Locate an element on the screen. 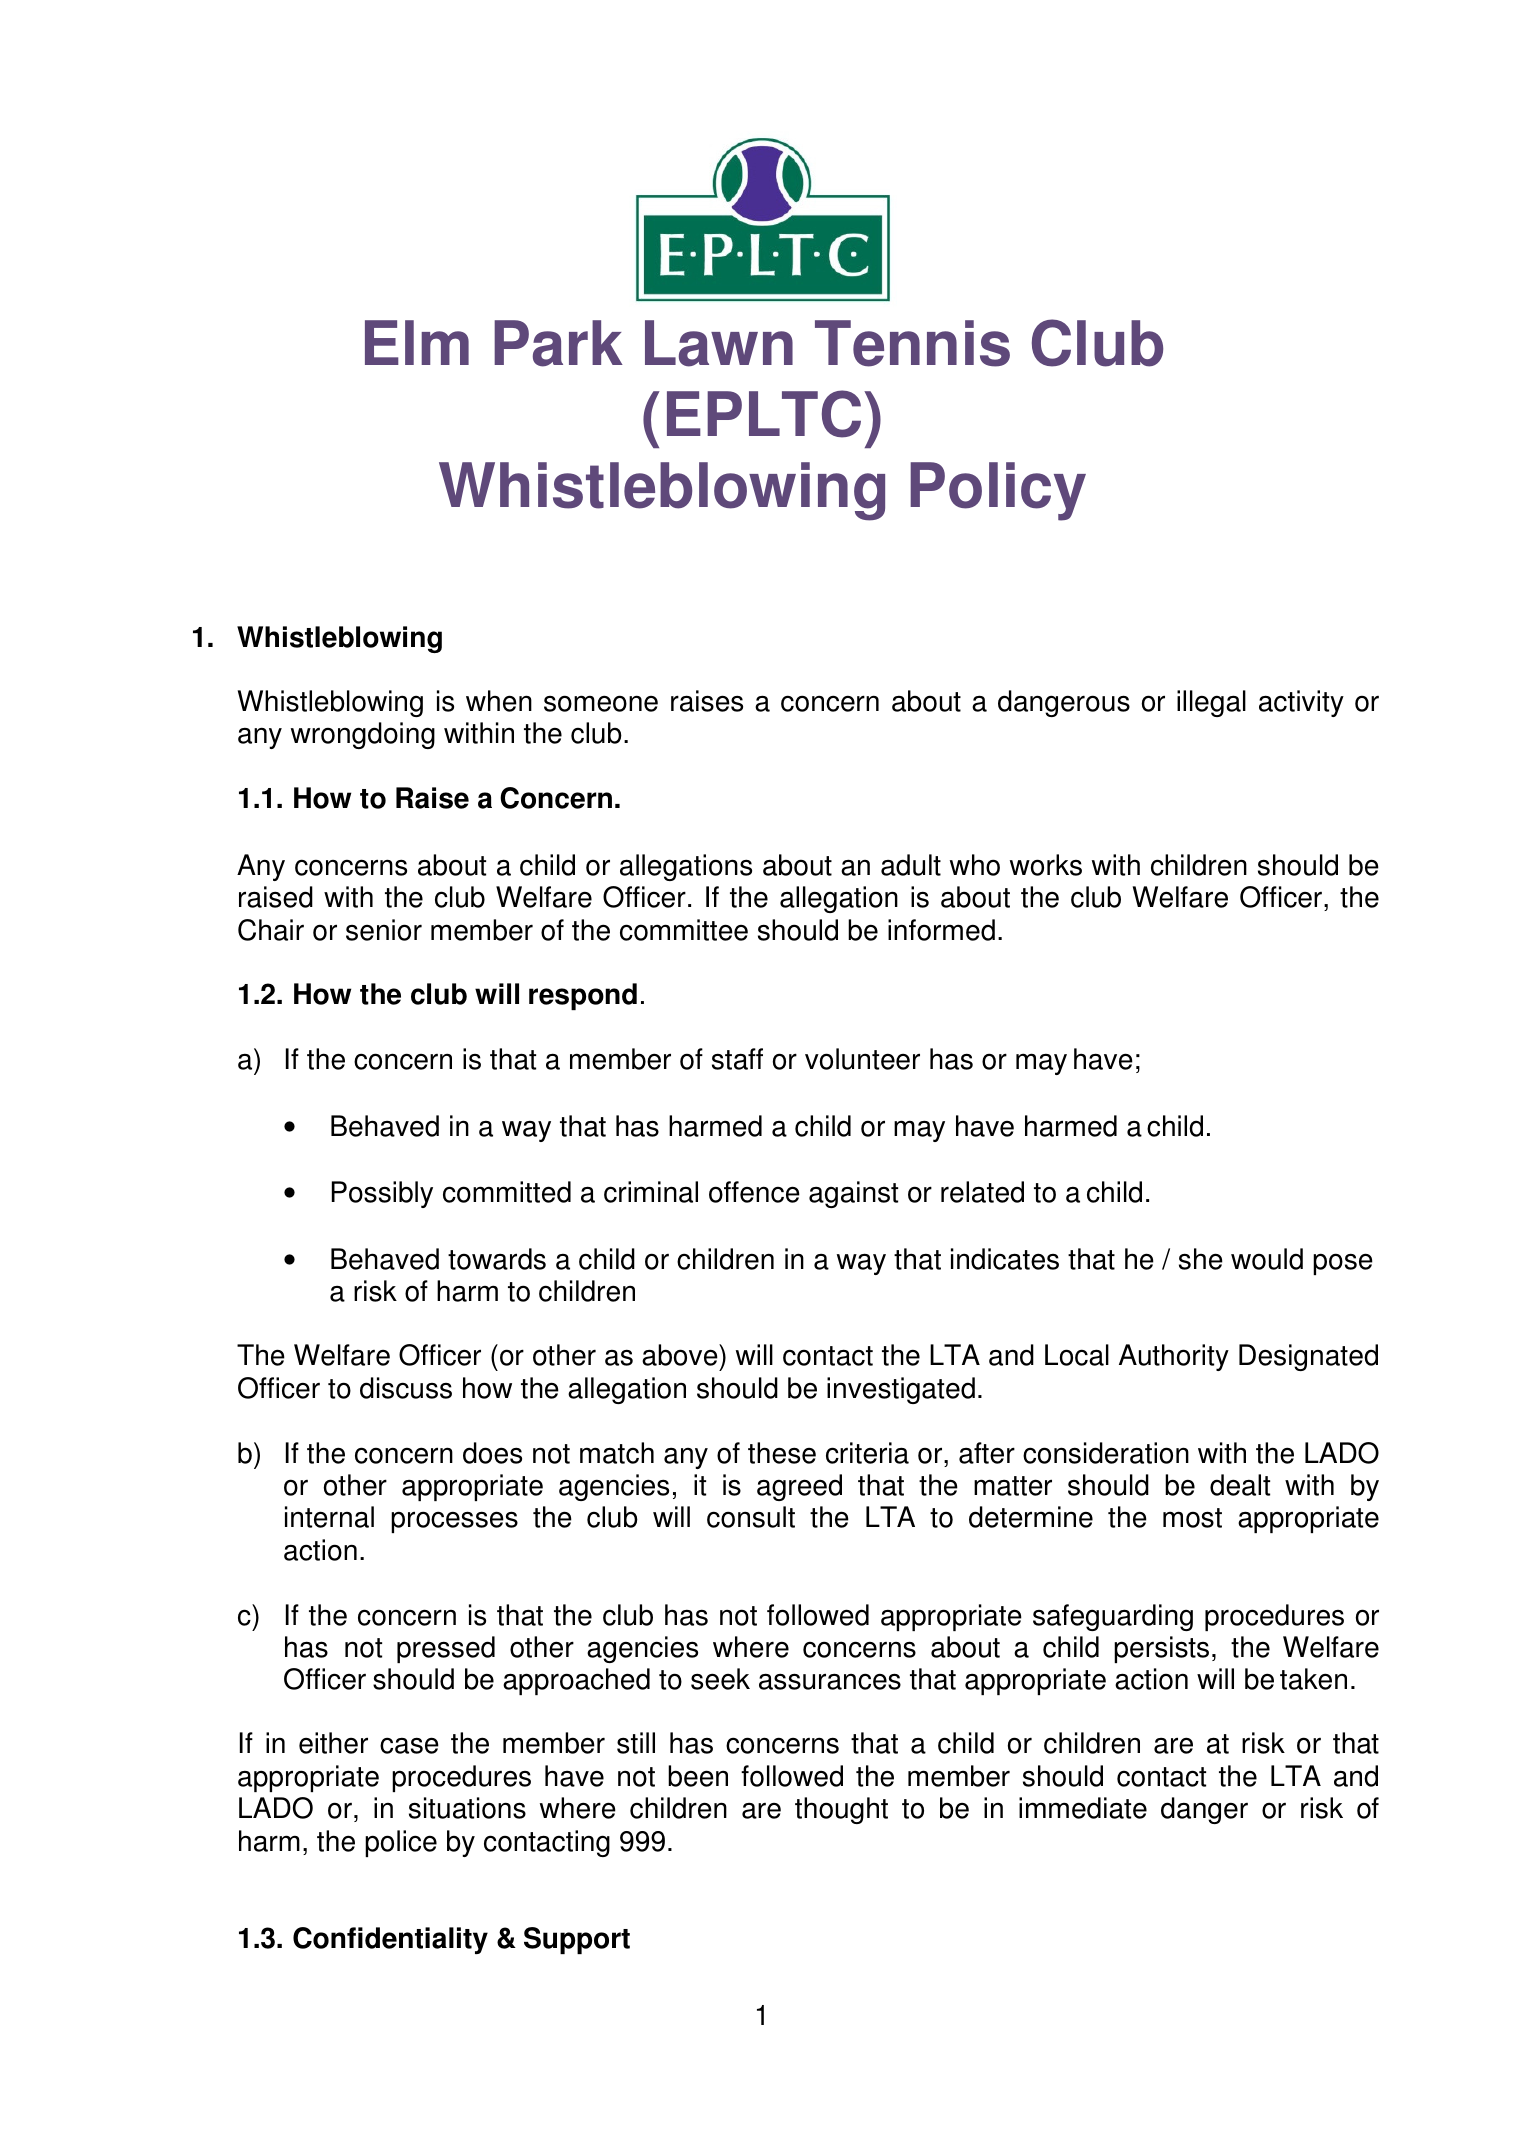  Elm is located at coordinates (417, 342).
